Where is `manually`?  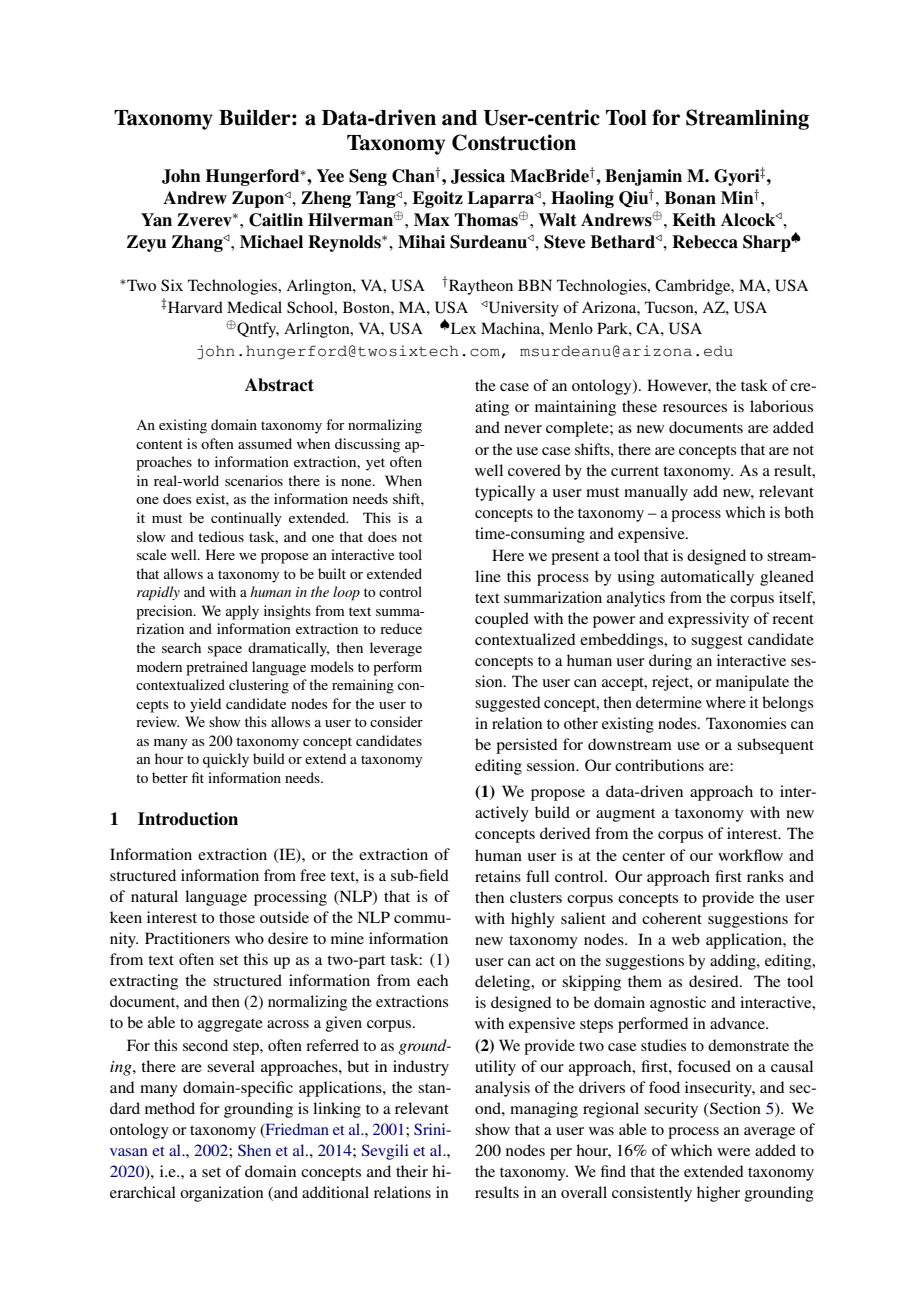 manually is located at coordinates (656, 493).
